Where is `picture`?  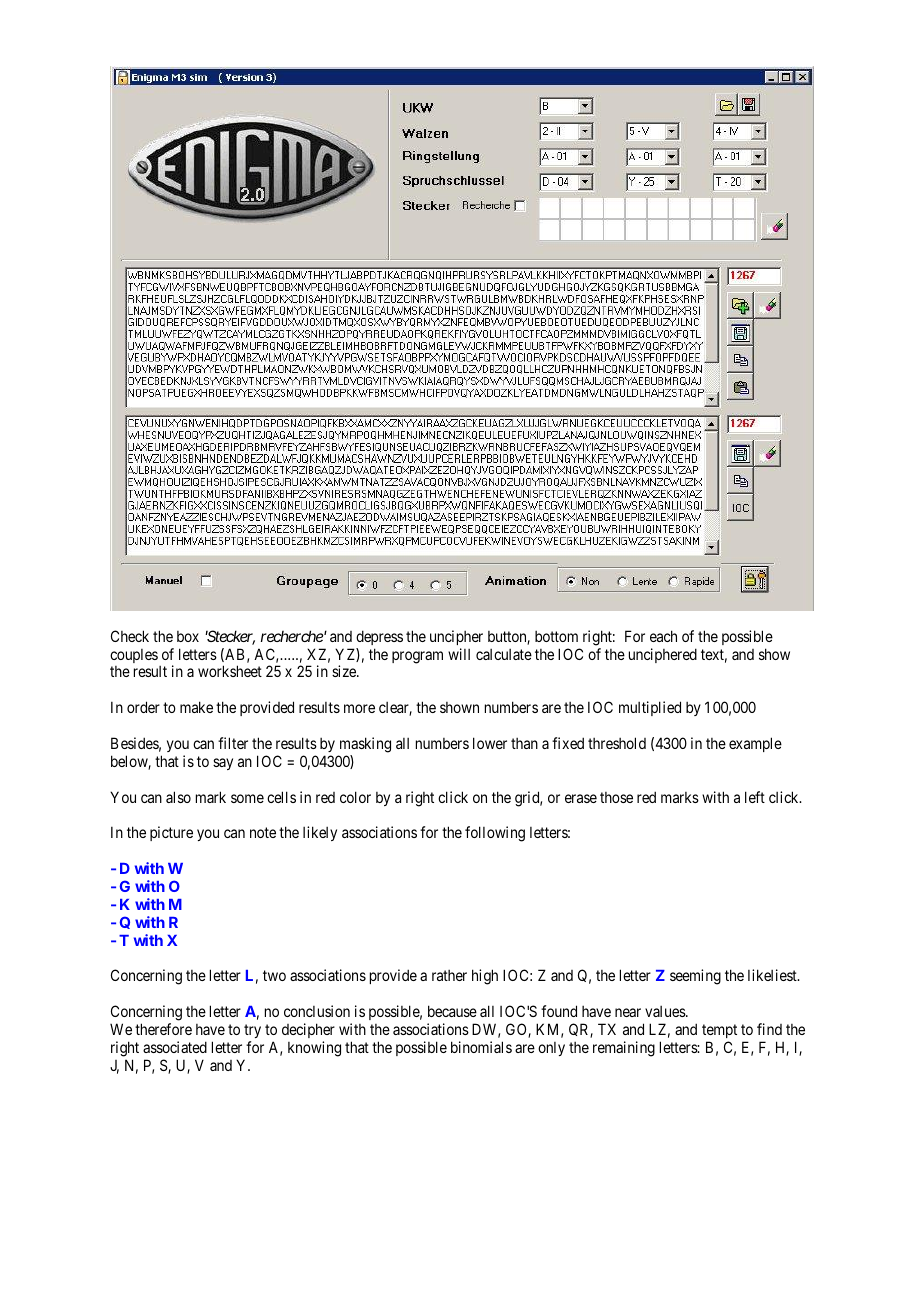
picture is located at coordinates (171, 833).
